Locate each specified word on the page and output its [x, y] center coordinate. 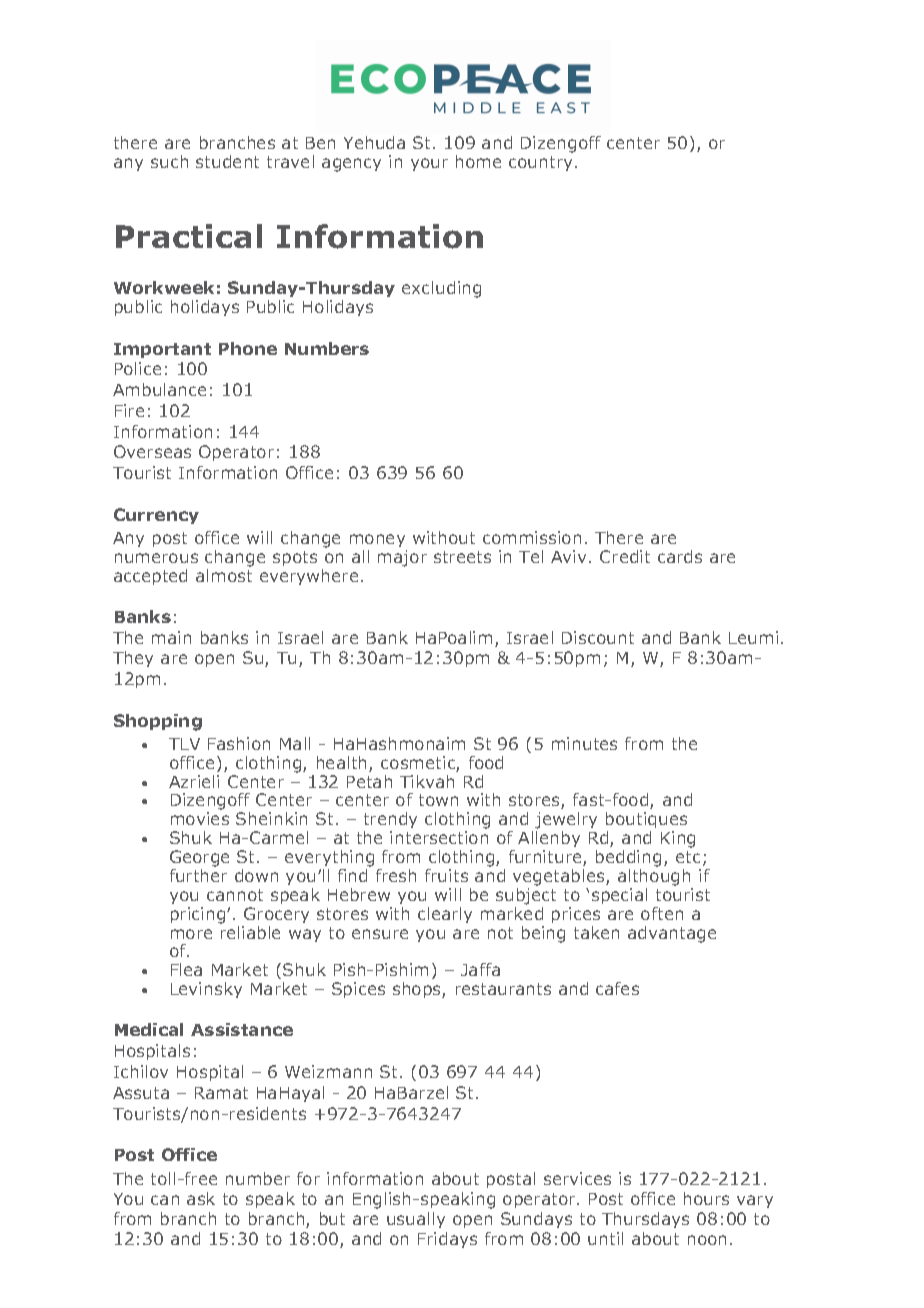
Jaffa [480, 969]
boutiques [646, 822]
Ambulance [159, 389]
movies [200, 818]
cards [680, 556]
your [429, 164]
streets [462, 557]
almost [224, 575]
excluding [441, 289]
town [438, 800]
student [227, 161]
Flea [186, 969]
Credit [625, 556]
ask [201, 1198]
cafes [617, 988]
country [542, 163]
